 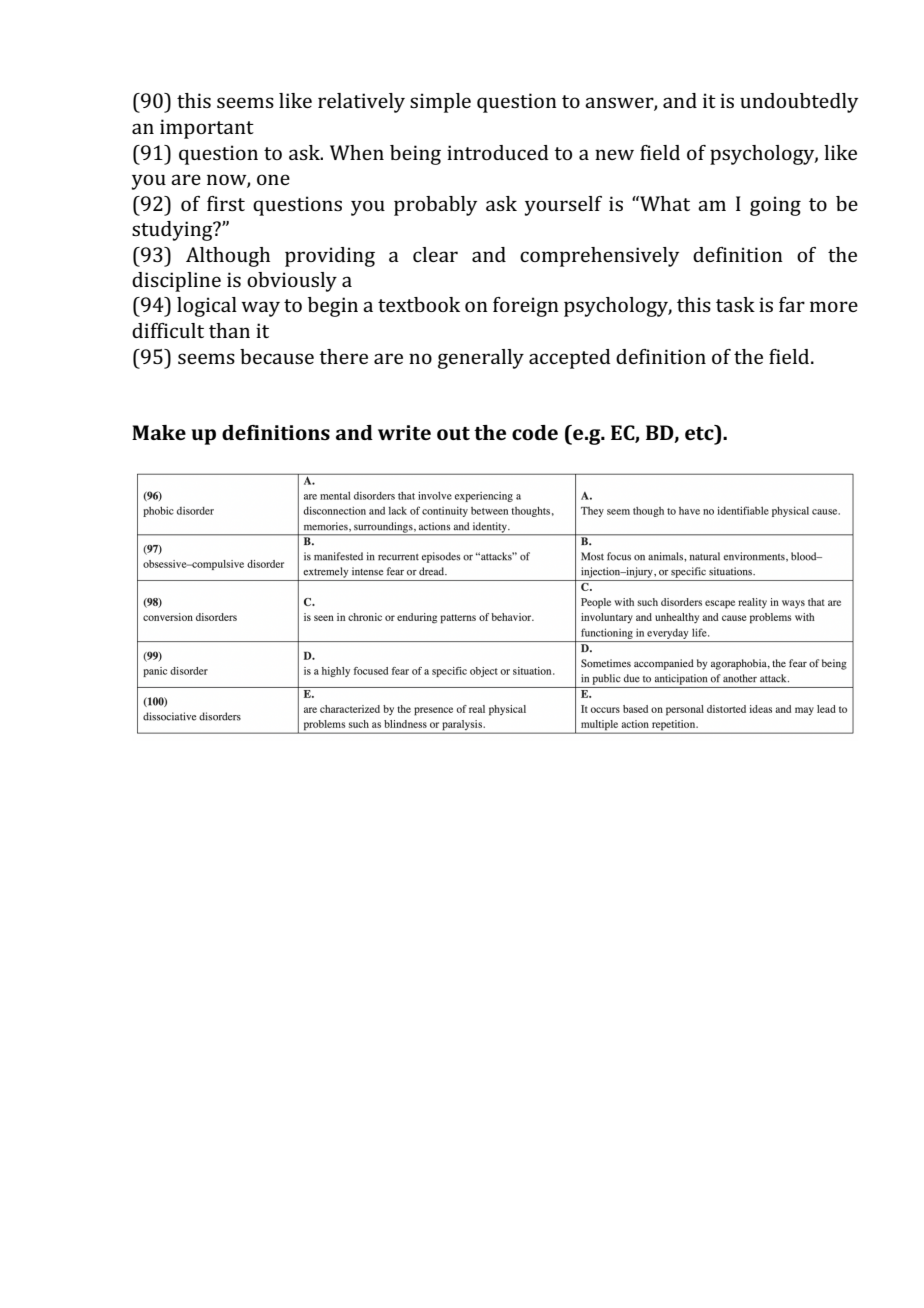 I want to click on etc, so click(x=700, y=432).
